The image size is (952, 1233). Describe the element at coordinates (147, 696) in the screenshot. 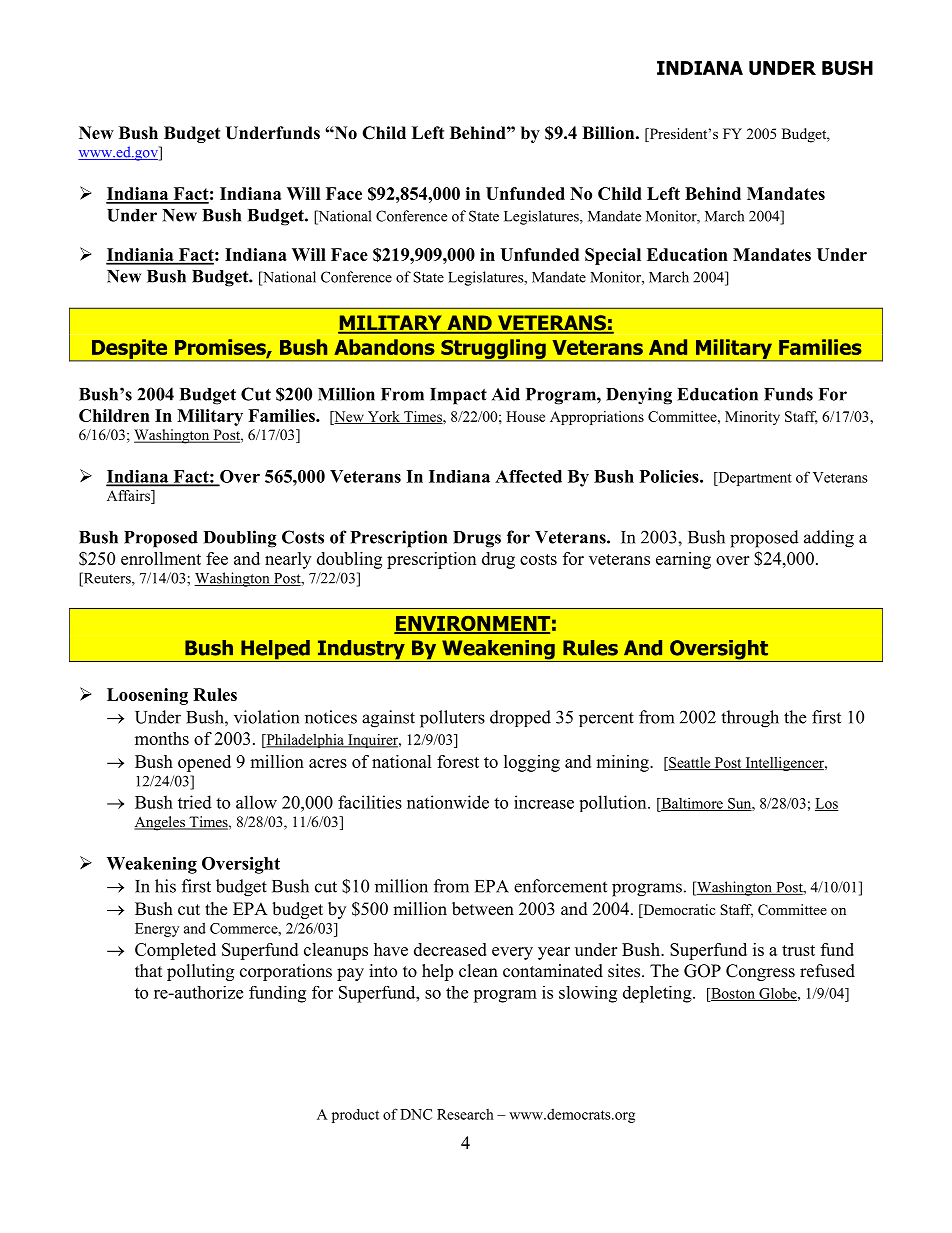

I see `Loosening` at that location.
